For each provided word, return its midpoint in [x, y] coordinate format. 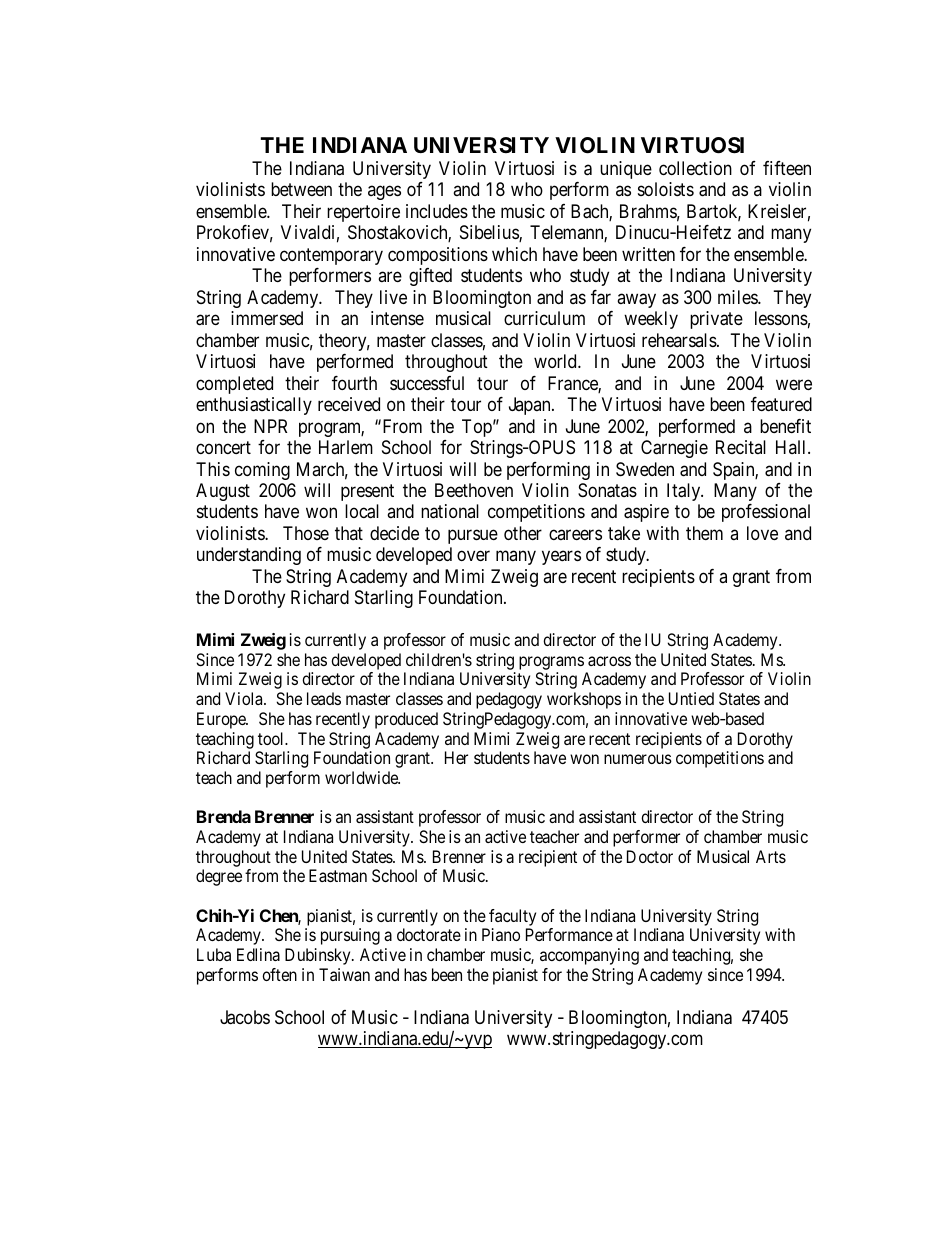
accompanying [589, 956]
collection [695, 168]
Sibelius [490, 233]
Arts [771, 856]
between [301, 189]
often [279, 974]
